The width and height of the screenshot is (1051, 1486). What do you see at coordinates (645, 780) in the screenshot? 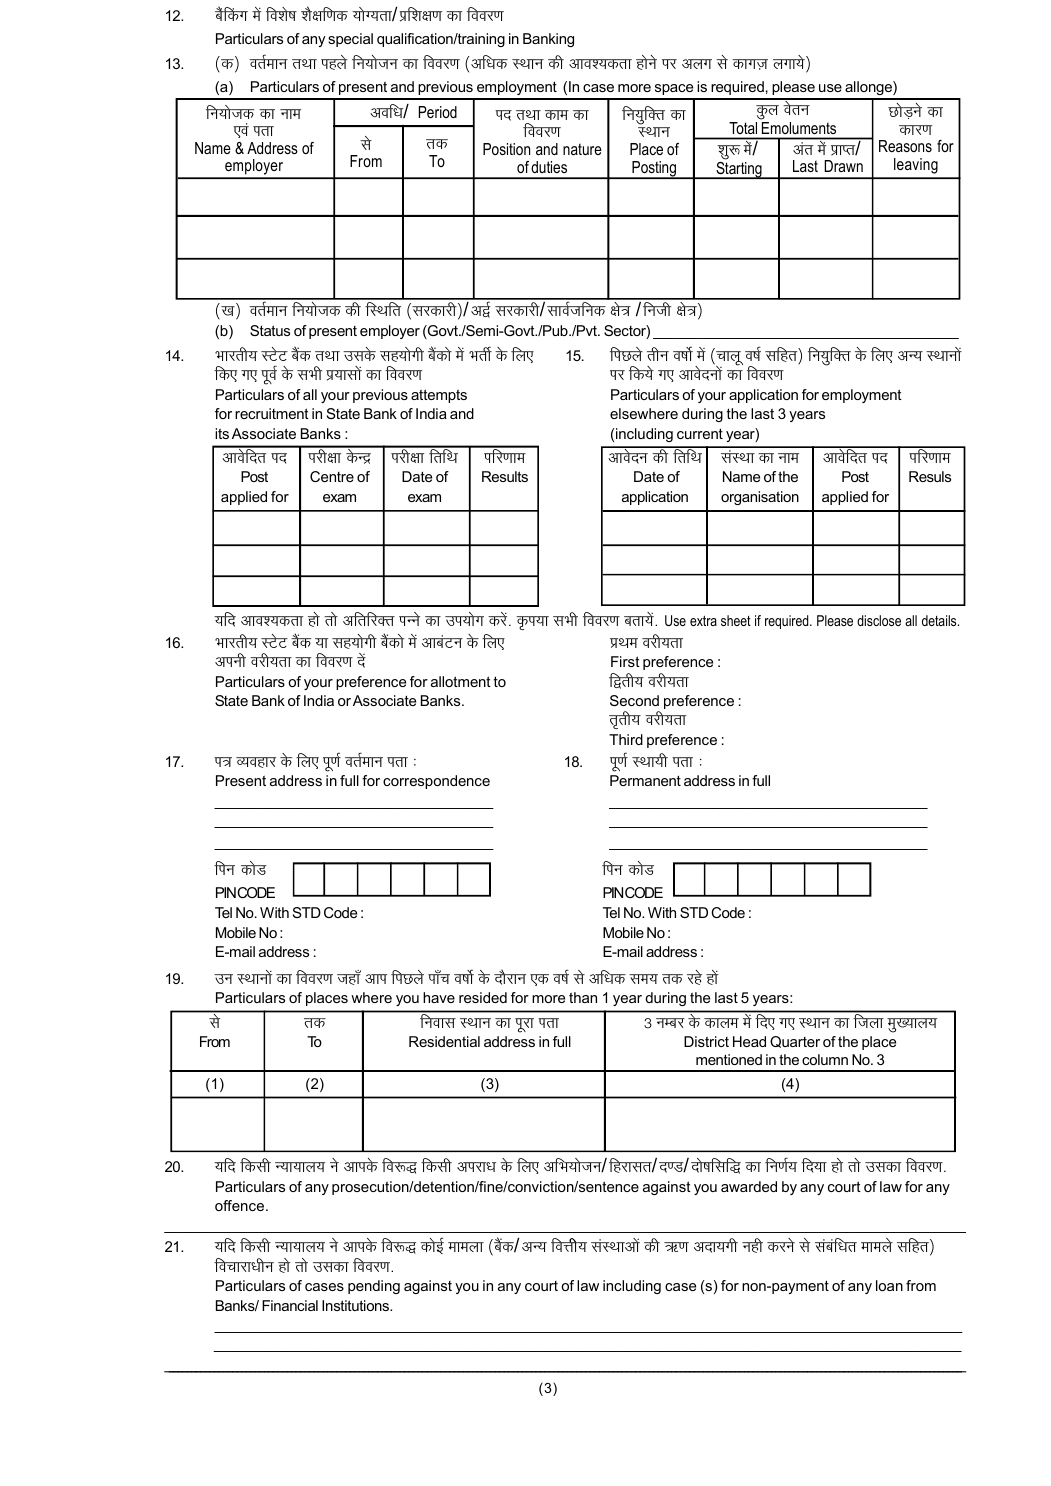
I see `Permanent` at bounding box center [645, 780].
